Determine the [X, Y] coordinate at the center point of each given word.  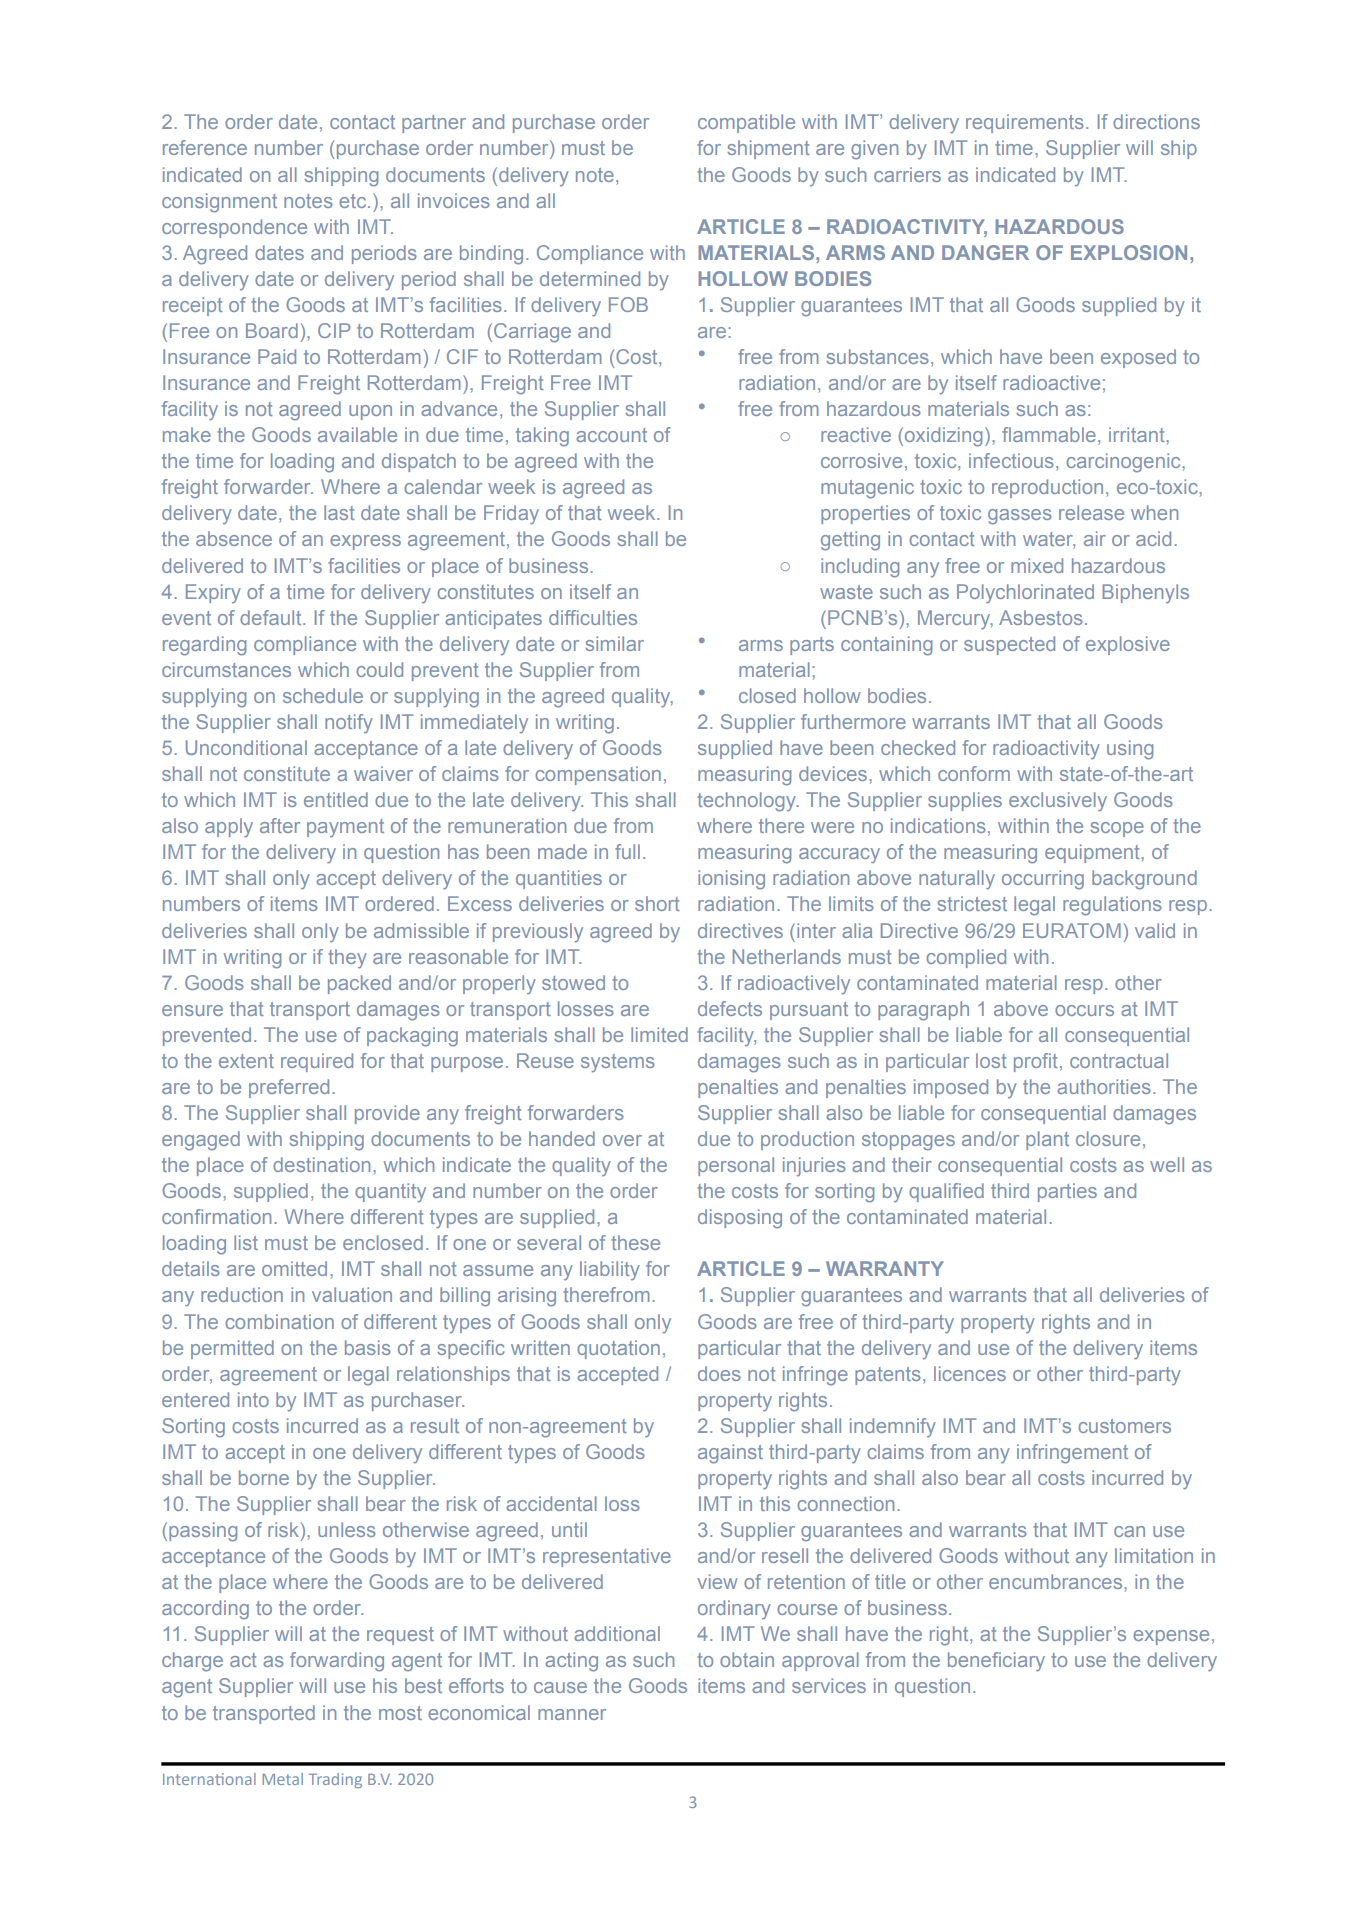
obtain [747, 1659]
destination [321, 1164]
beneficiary [996, 1662]
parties [1067, 1192]
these [635, 1242]
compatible [746, 123]
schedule [323, 695]
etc [354, 201]
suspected [1009, 645]
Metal [283, 1779]
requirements [1025, 123]
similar [614, 643]
